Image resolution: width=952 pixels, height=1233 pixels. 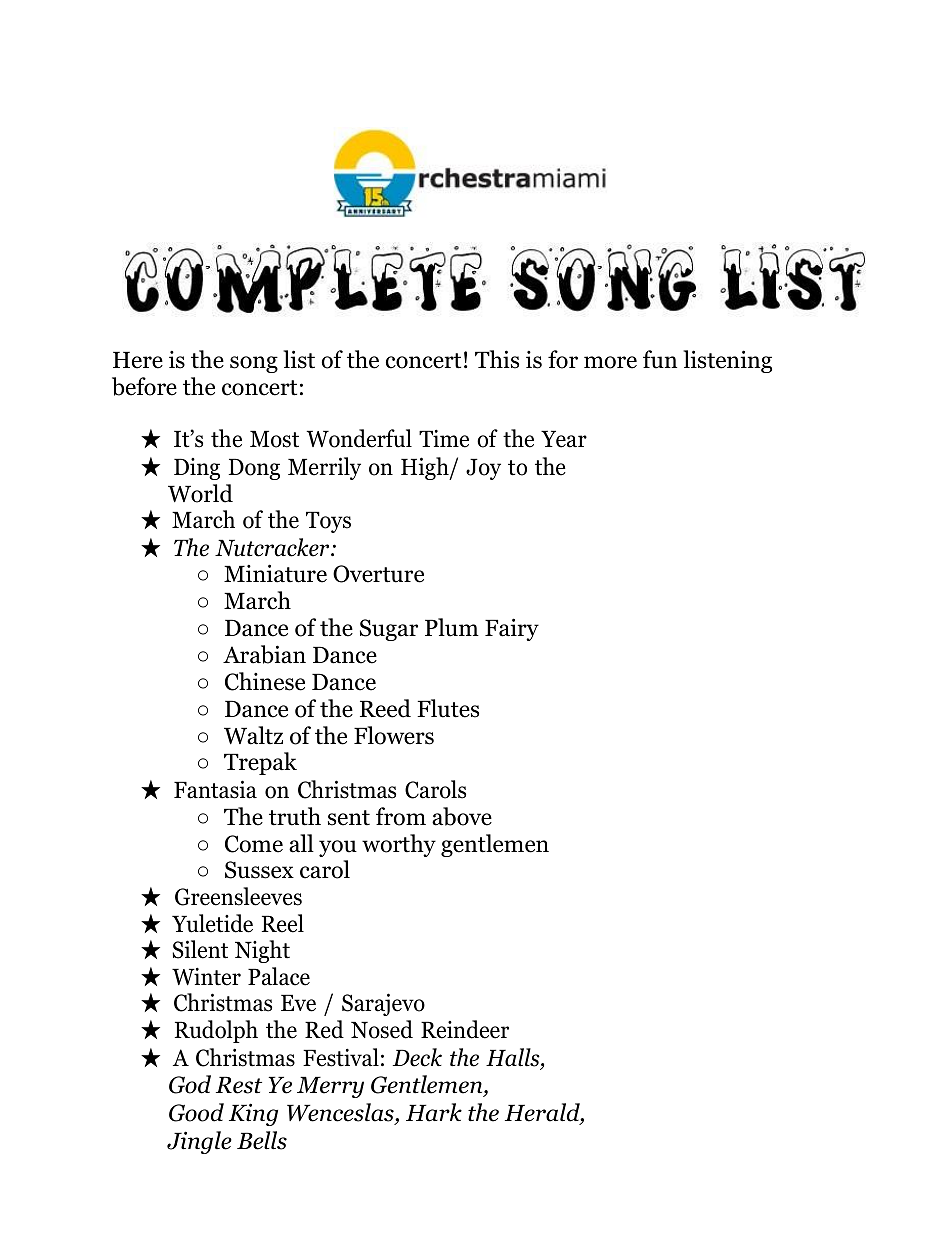 I want to click on above, so click(x=462, y=816).
